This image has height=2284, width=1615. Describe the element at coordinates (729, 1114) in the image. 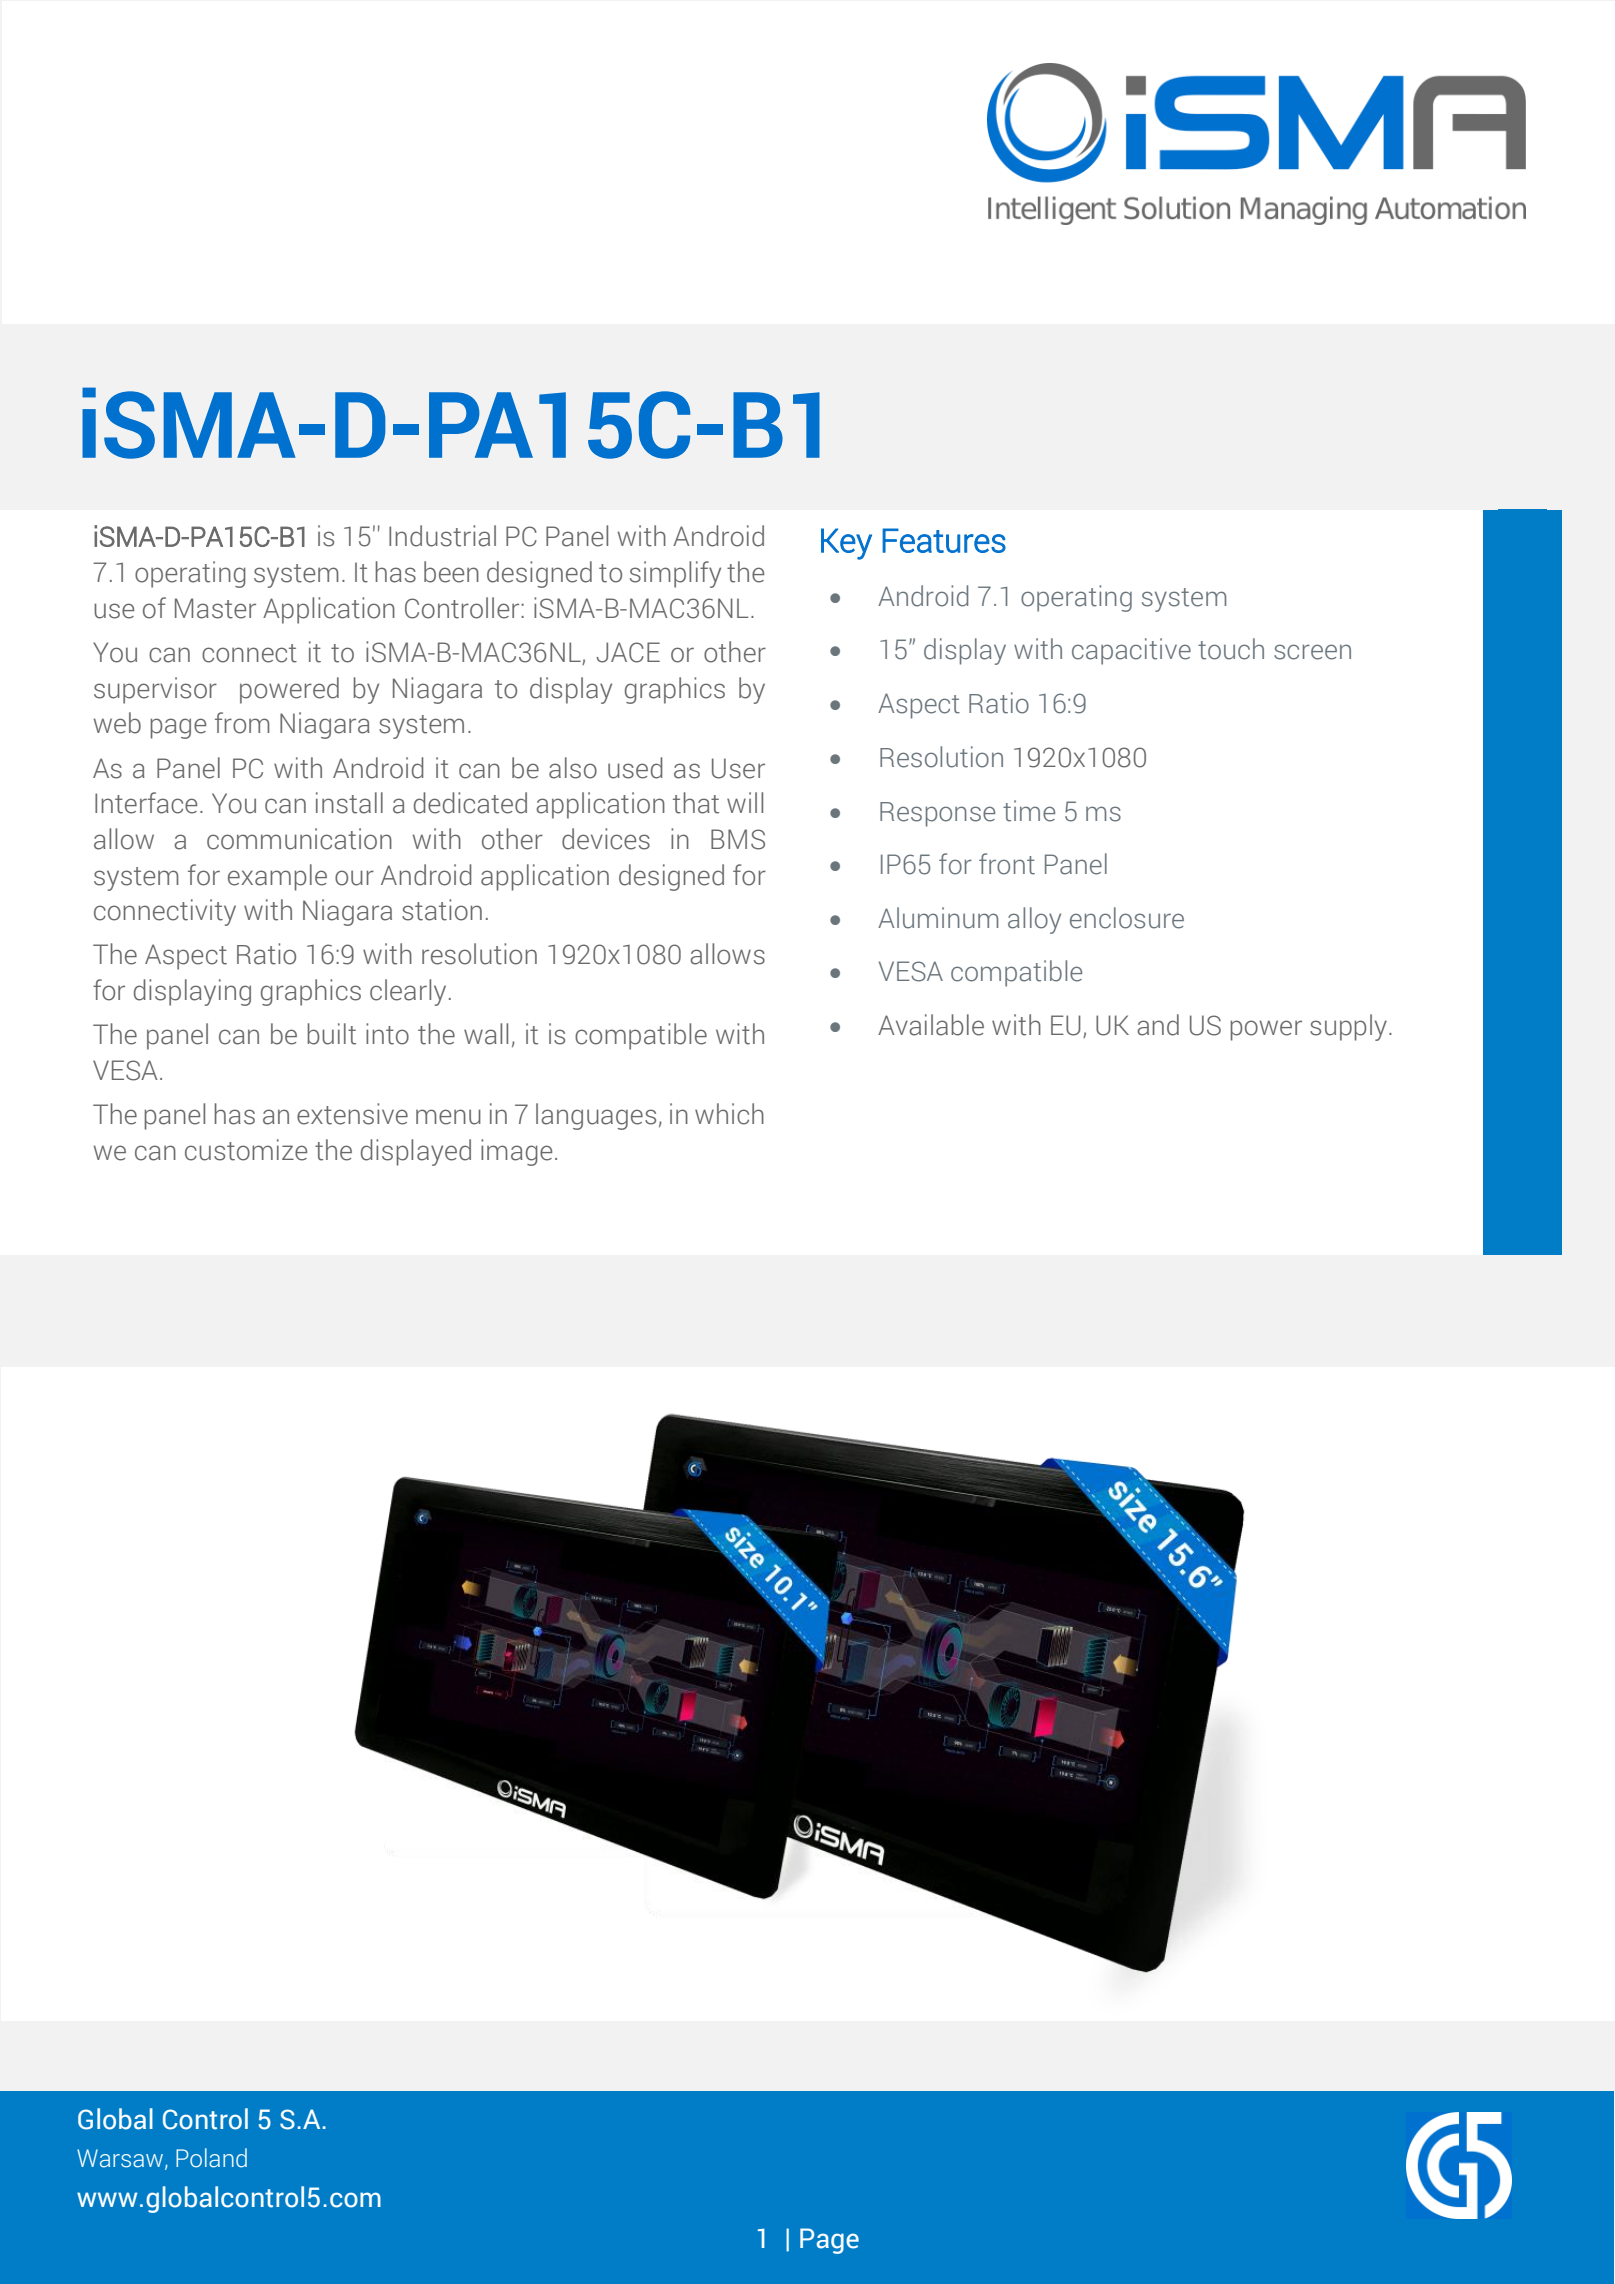

I see `which` at that location.
